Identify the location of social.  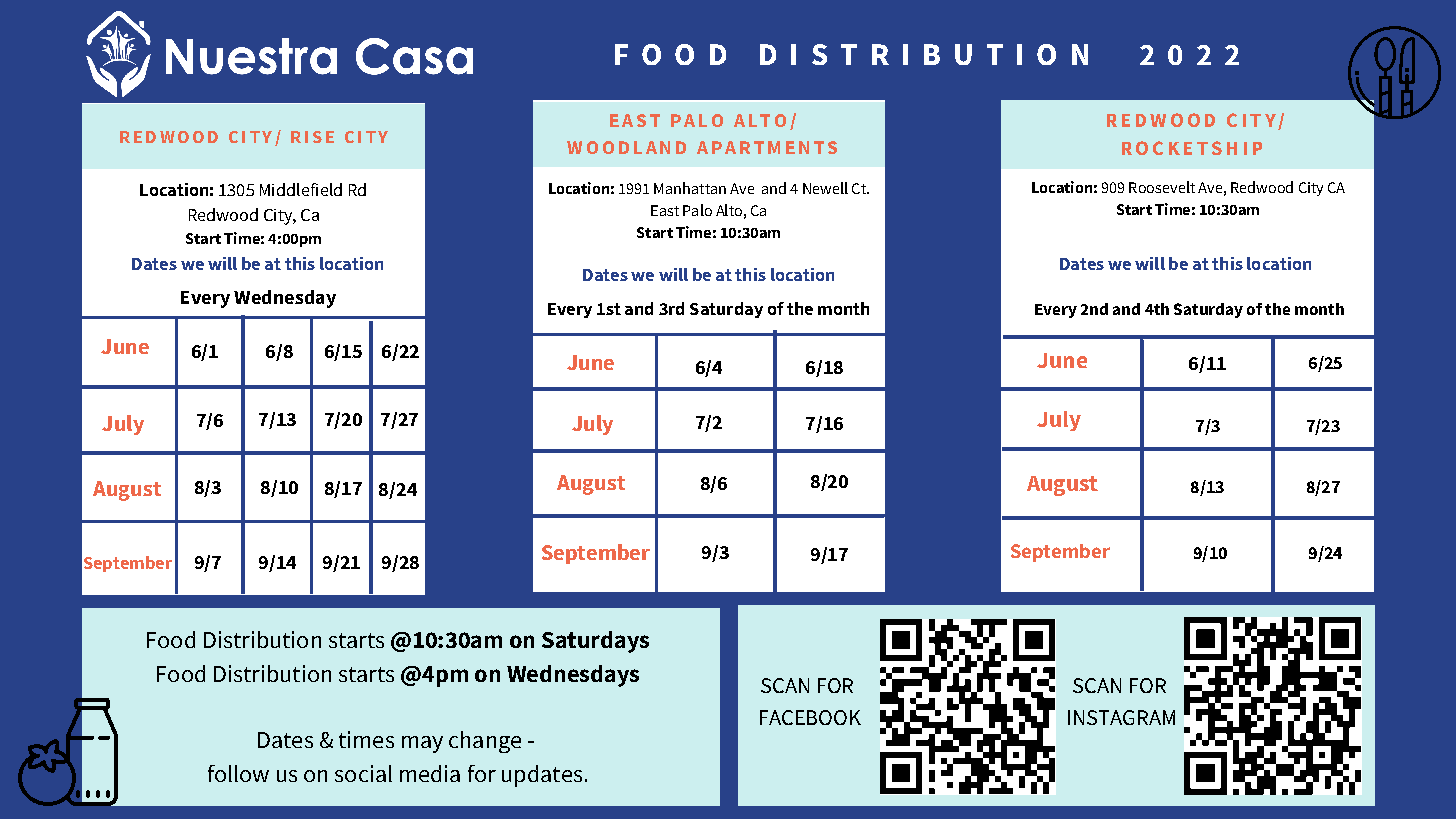
(363, 773).
